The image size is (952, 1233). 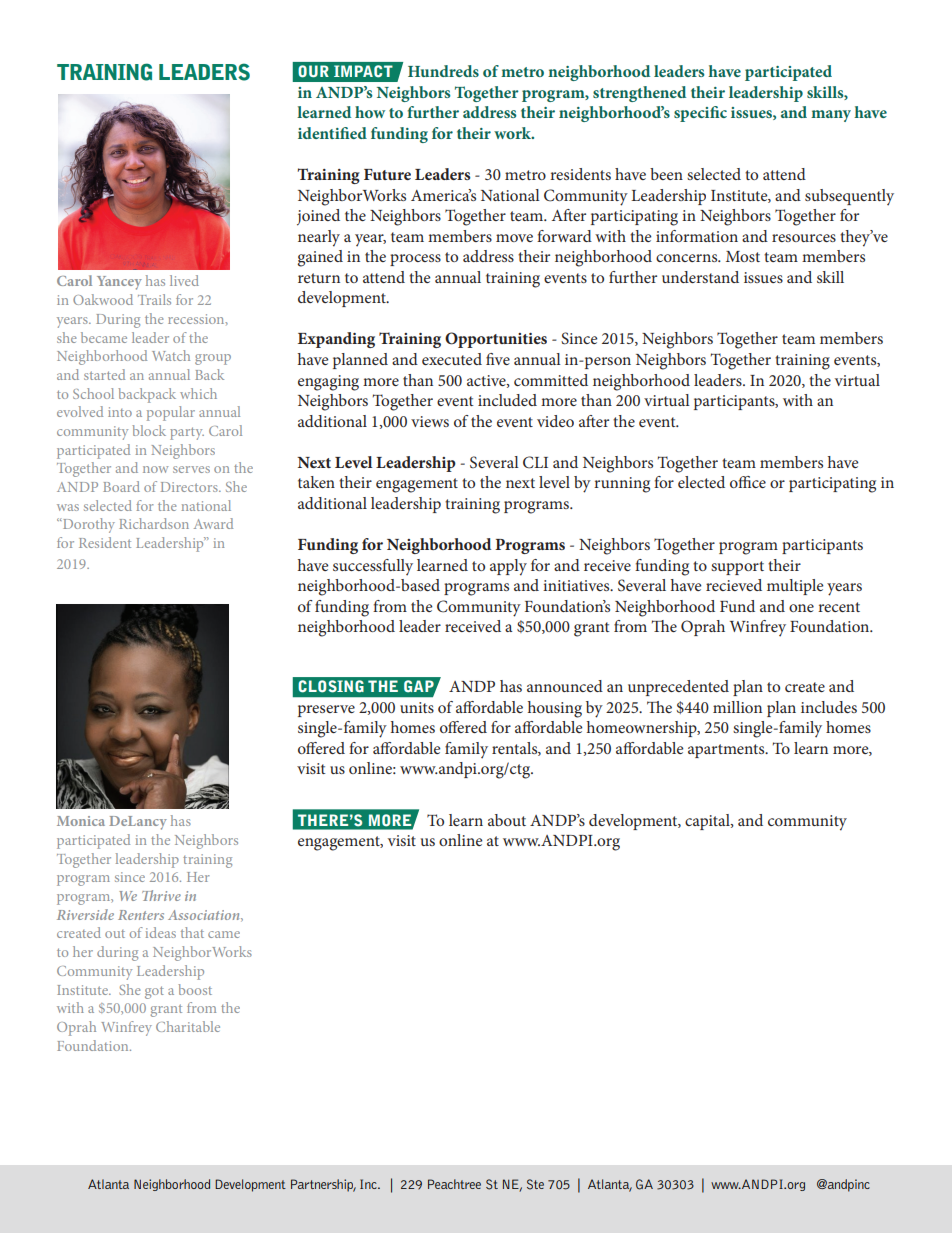 I want to click on about, so click(x=507, y=820).
